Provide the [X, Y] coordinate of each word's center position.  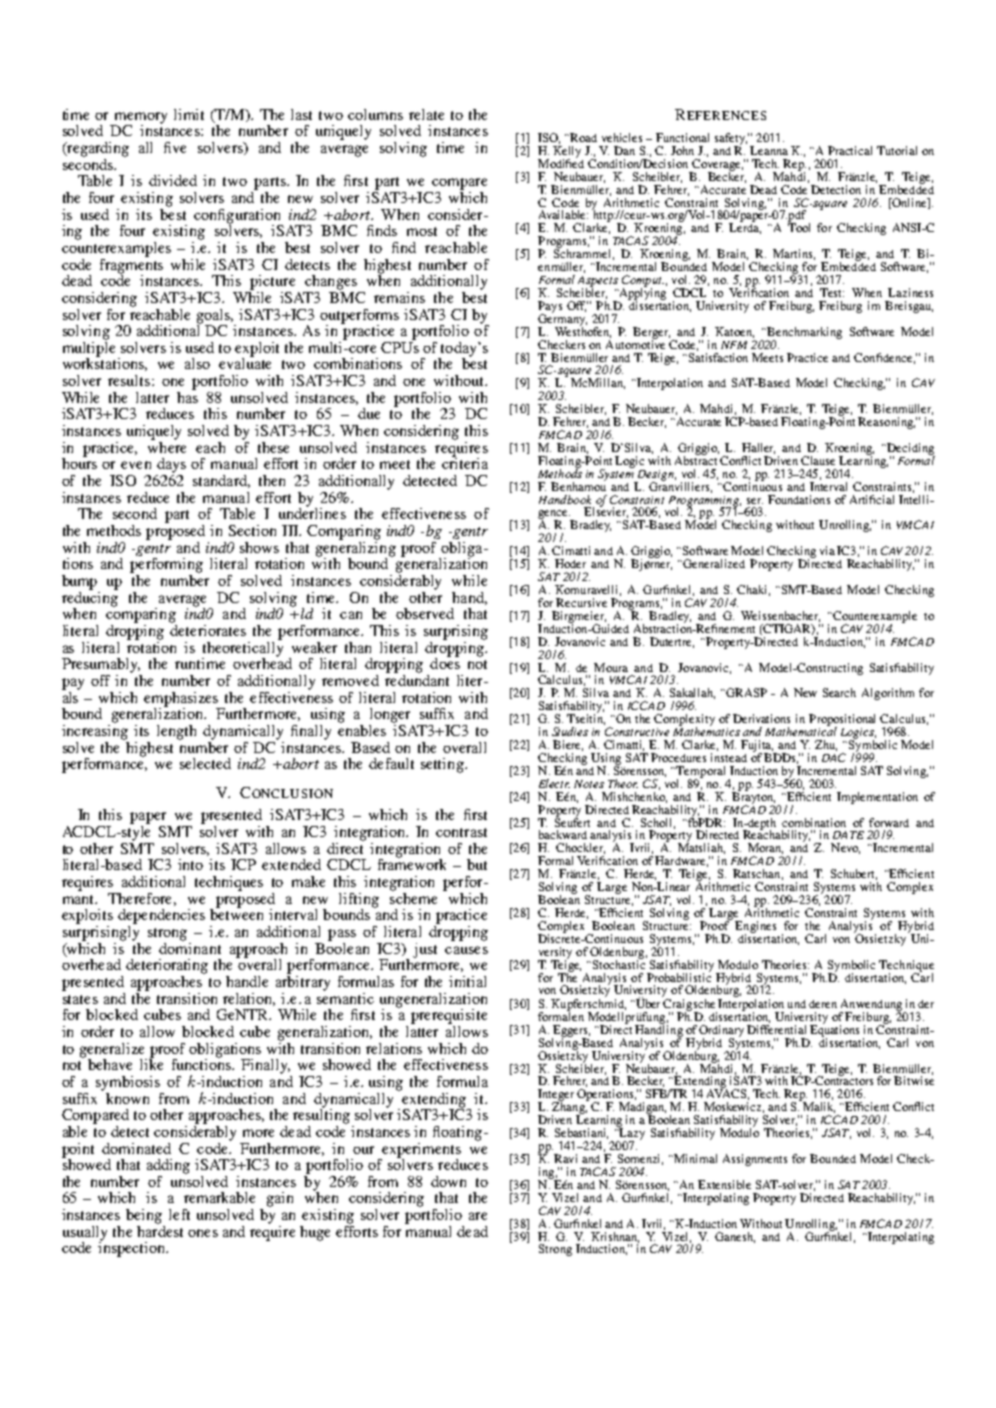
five [175, 147]
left [179, 1214]
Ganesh [735, 1237]
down [448, 1181]
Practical [850, 150]
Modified [561, 162]
